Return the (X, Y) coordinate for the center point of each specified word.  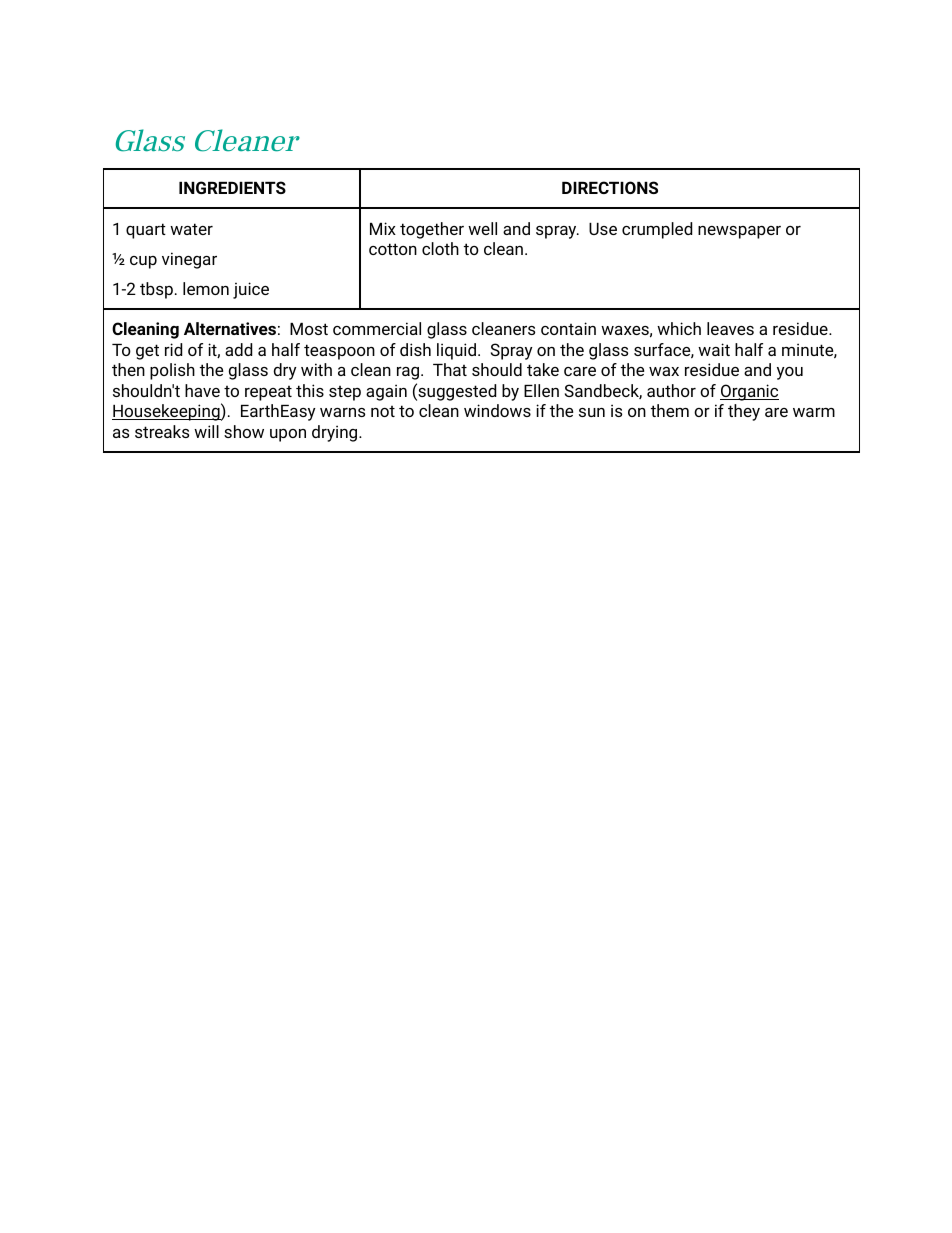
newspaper (739, 232)
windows (497, 410)
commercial (377, 328)
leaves (730, 328)
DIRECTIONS (610, 187)
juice (251, 290)
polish (172, 371)
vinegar (189, 260)
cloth (440, 248)
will (206, 431)
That (450, 369)
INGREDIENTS (232, 187)
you (790, 373)
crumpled (657, 230)
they (744, 412)
